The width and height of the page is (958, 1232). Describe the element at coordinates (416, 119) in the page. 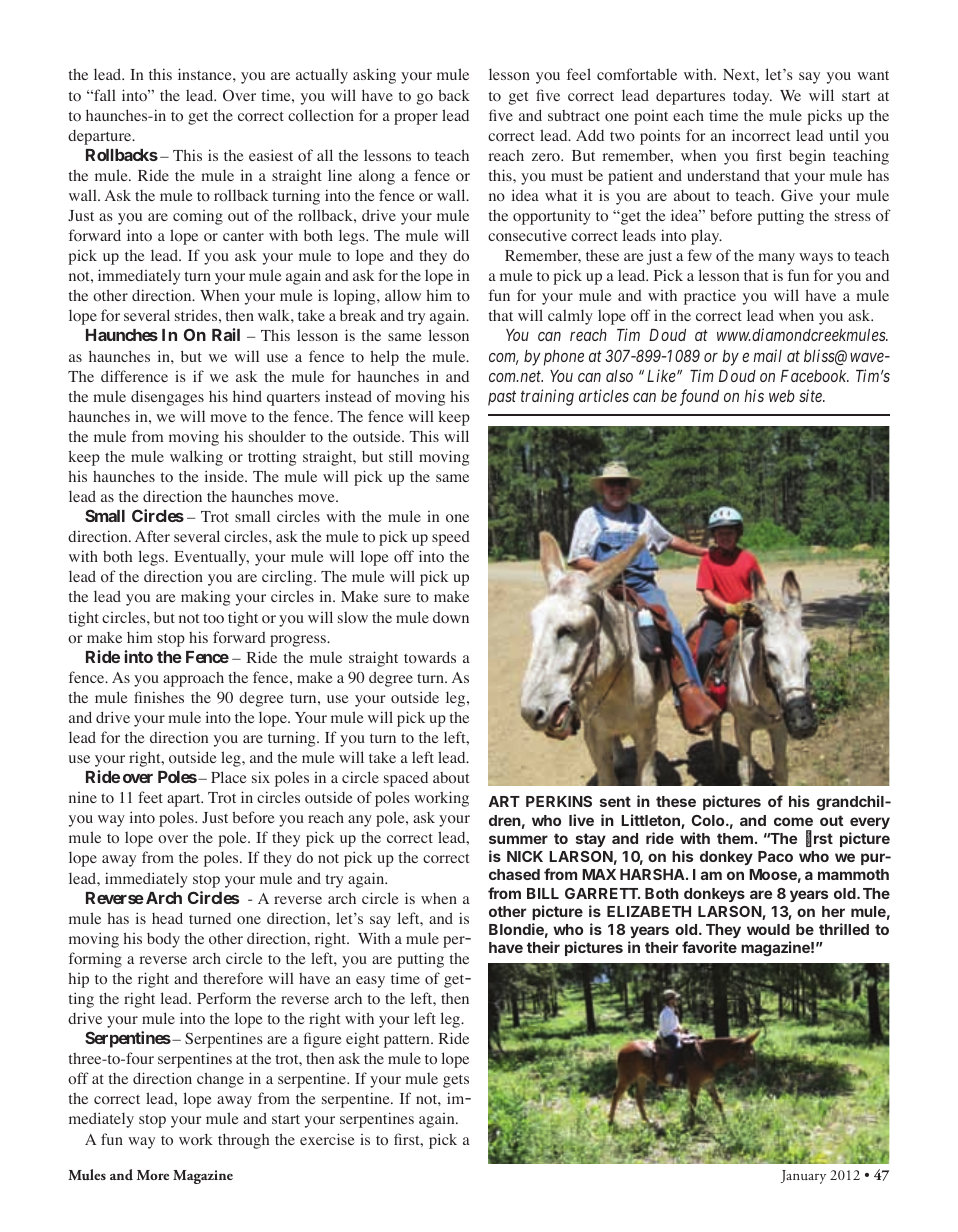

I see `proper` at that location.
